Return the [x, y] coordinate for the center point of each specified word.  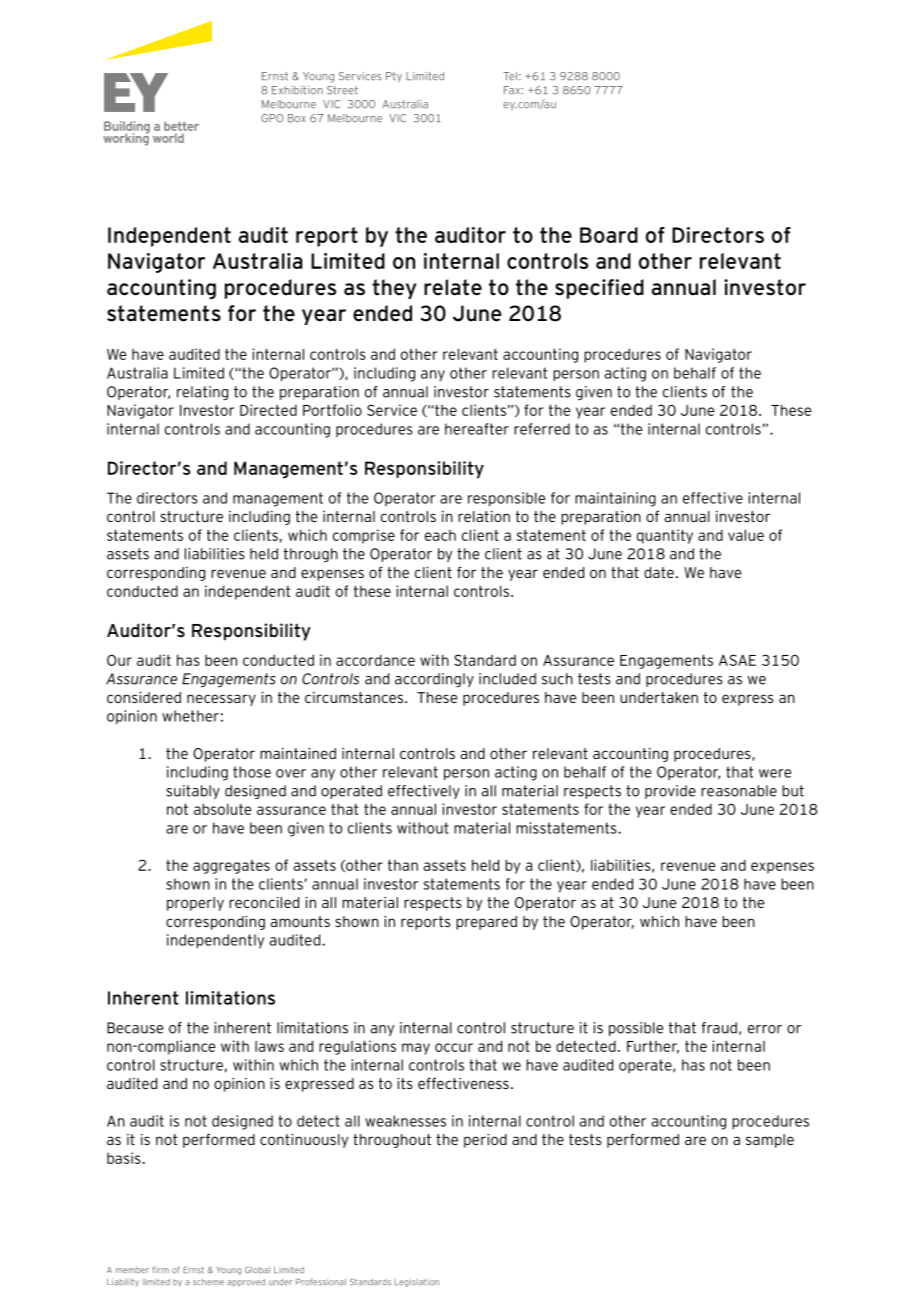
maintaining [615, 499]
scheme [208, 1282]
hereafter [477, 429]
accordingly [434, 680]
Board [609, 235]
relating [202, 393]
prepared [486, 923]
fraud [719, 1028]
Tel [510, 76]
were [775, 773]
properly [195, 904]
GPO [272, 118]
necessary [221, 700]
